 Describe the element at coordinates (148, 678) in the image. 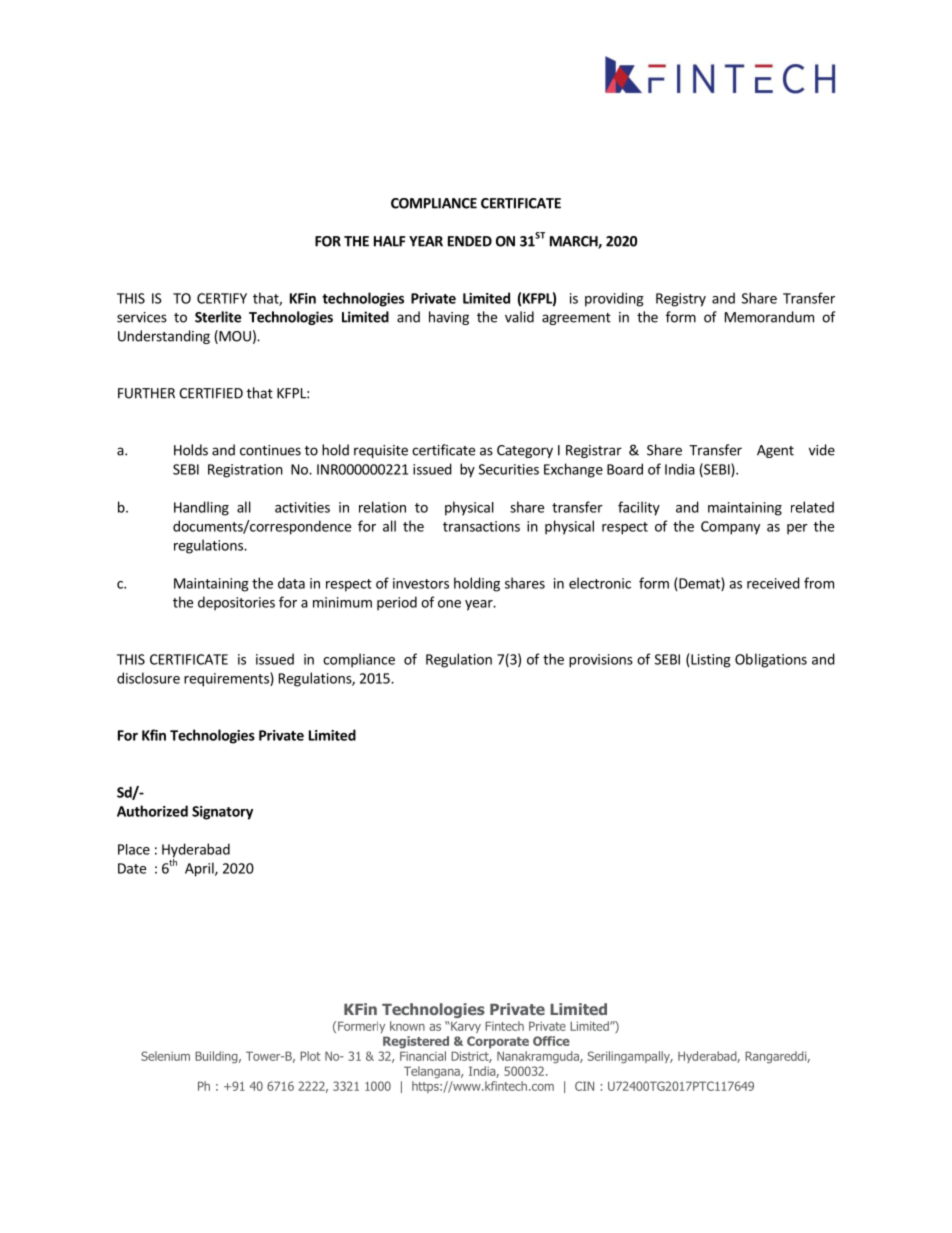

I see `disclosure` at that location.
